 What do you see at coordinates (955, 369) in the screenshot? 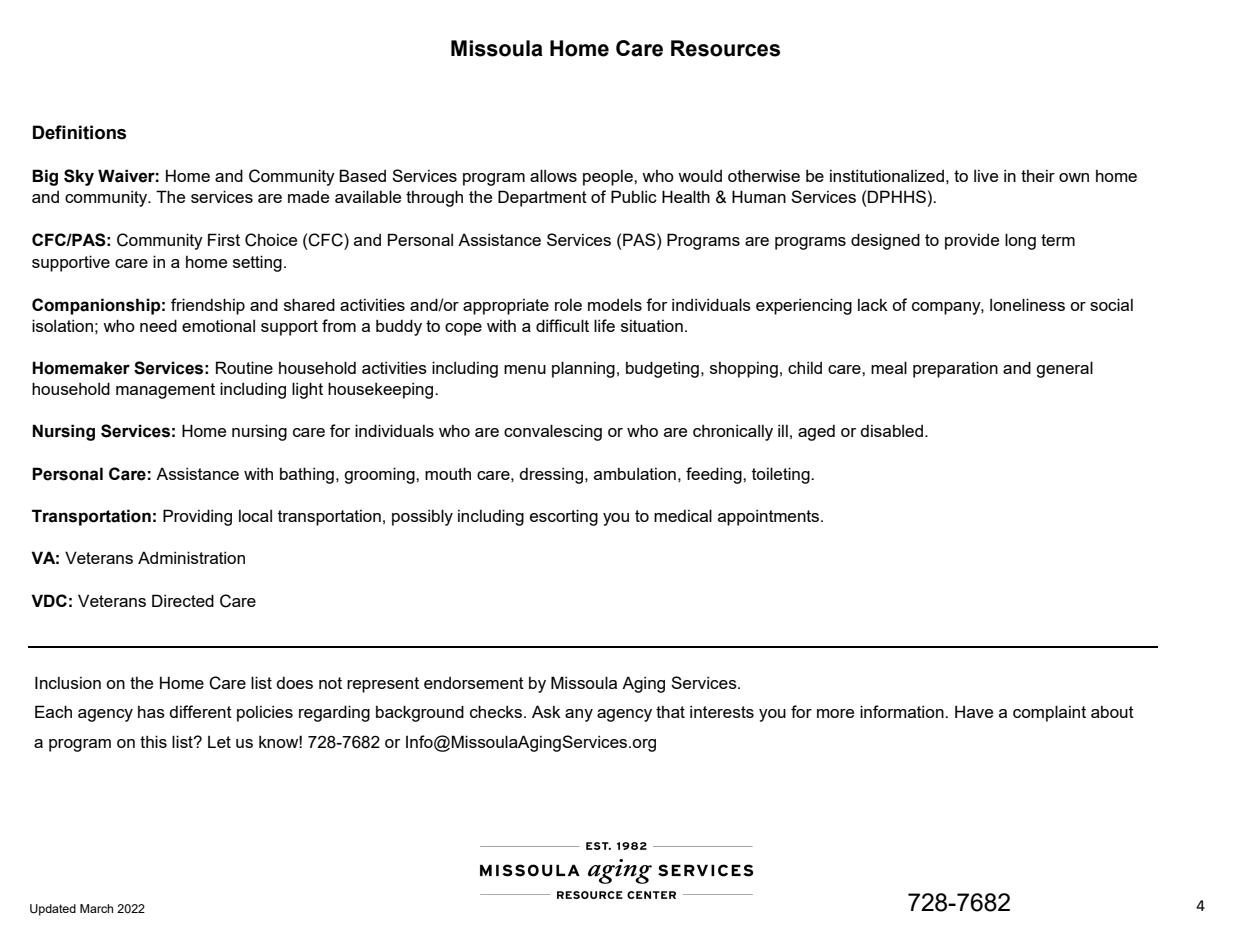
I see `preparation` at bounding box center [955, 369].
